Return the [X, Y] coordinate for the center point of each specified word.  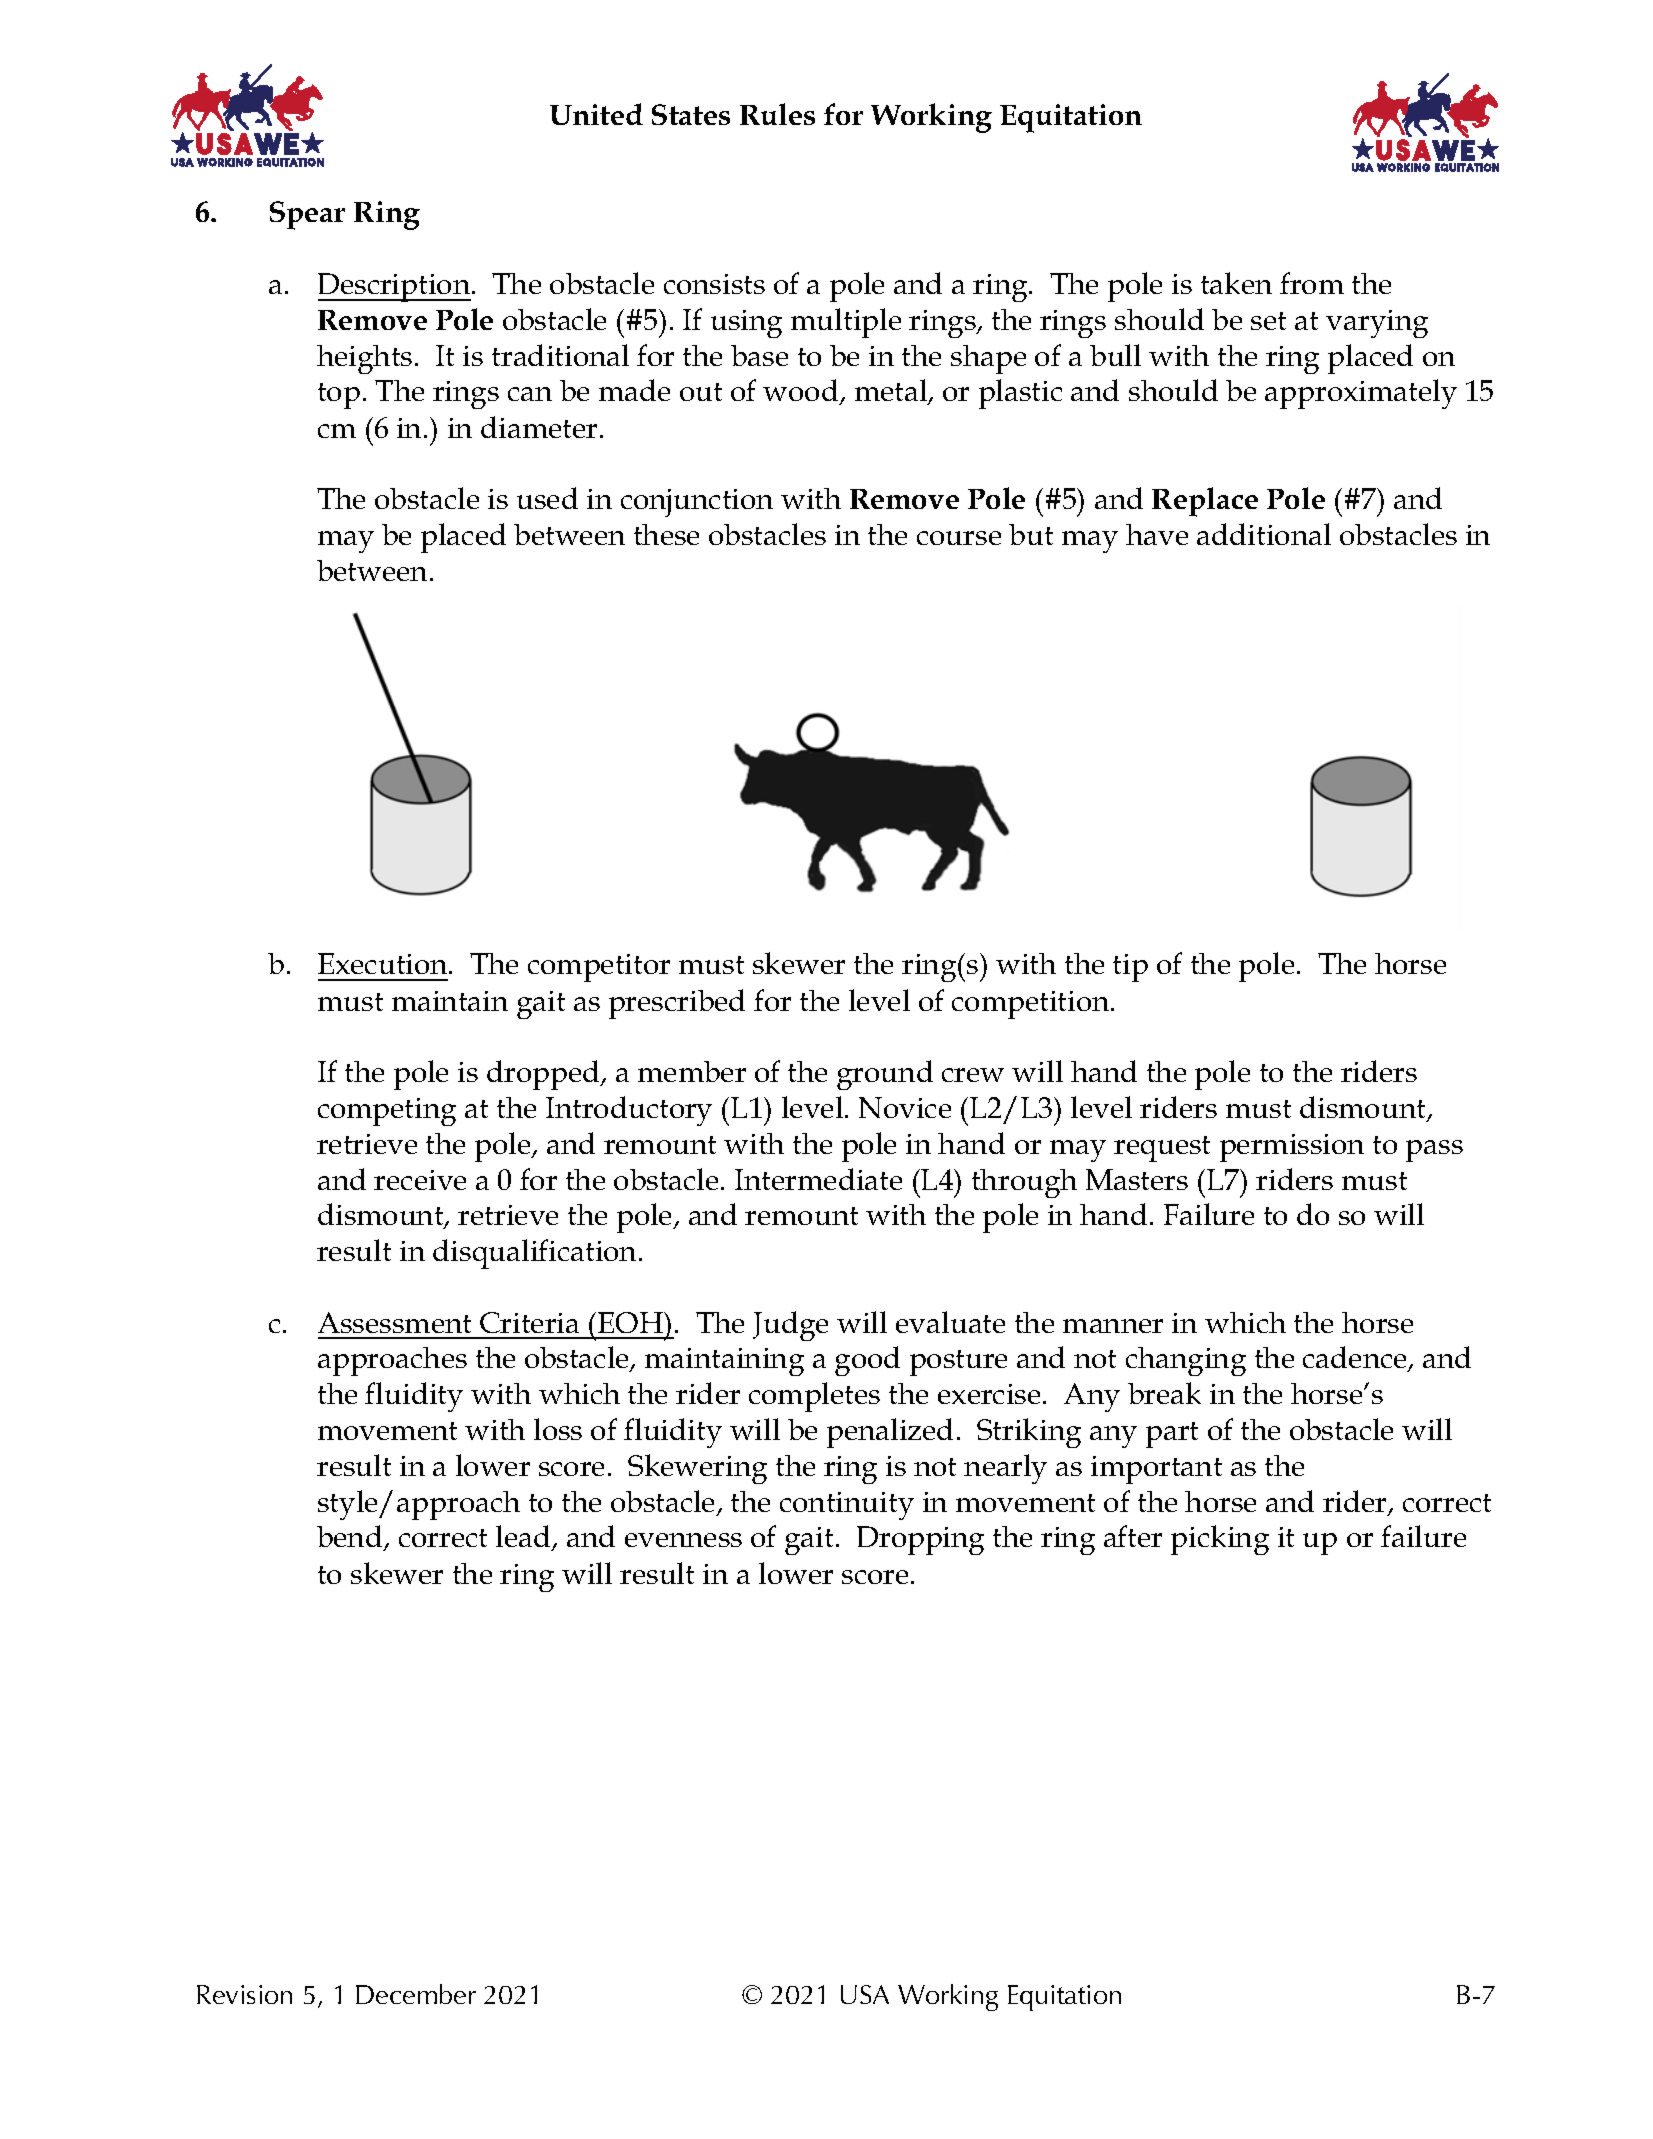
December [416, 1994]
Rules [777, 114]
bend [351, 1538]
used [547, 498]
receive [420, 1180]
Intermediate [818, 1179]
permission [1292, 1148]
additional [1264, 534]
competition [1032, 1005]
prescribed [677, 1004]
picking [1220, 1540]
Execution [384, 963]
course [959, 538]
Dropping [920, 1540]
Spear [307, 215]
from [1312, 283]
